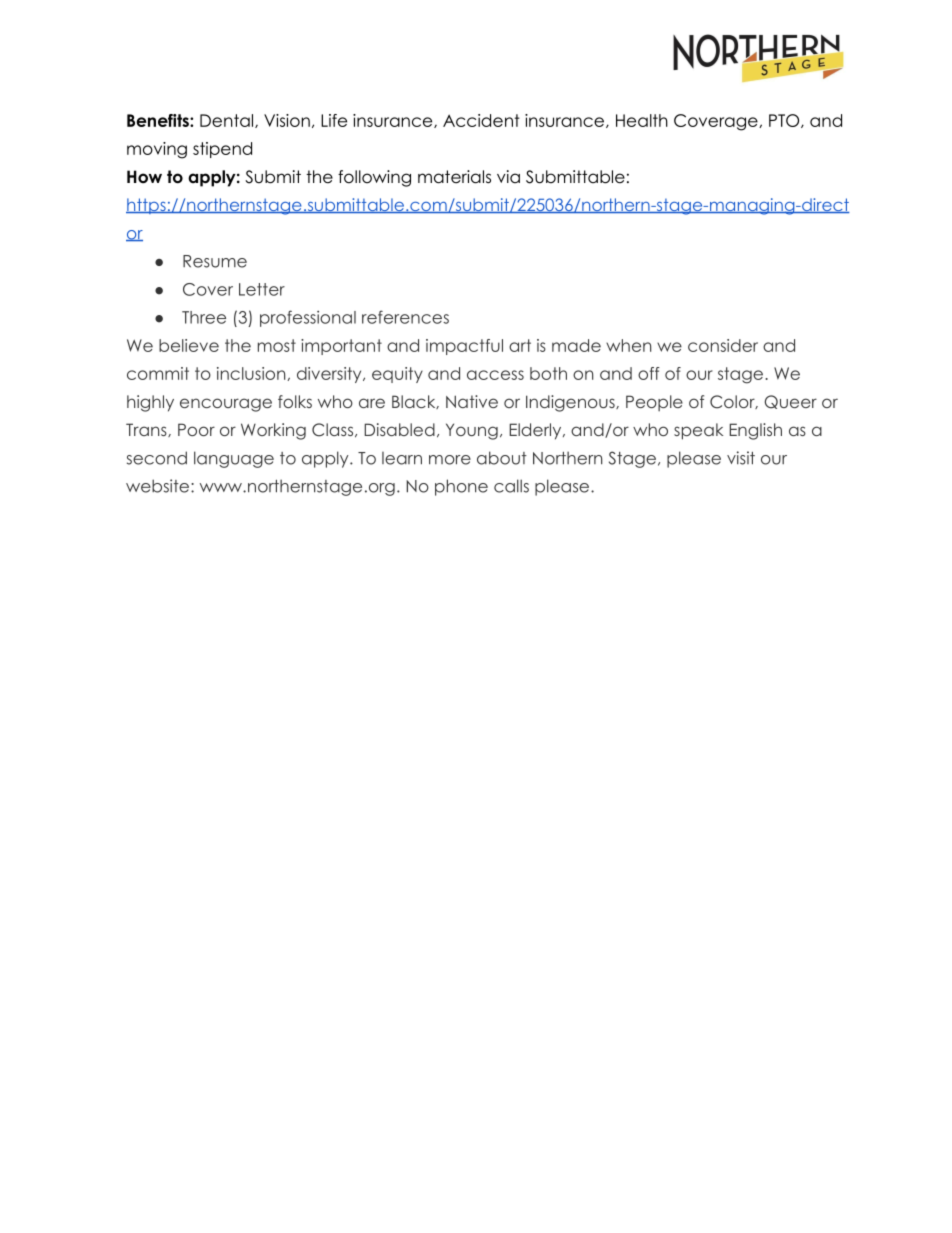 This image has height=1233, width=952. Describe the element at coordinates (481, 120) in the image. I see `Accident` at that location.
